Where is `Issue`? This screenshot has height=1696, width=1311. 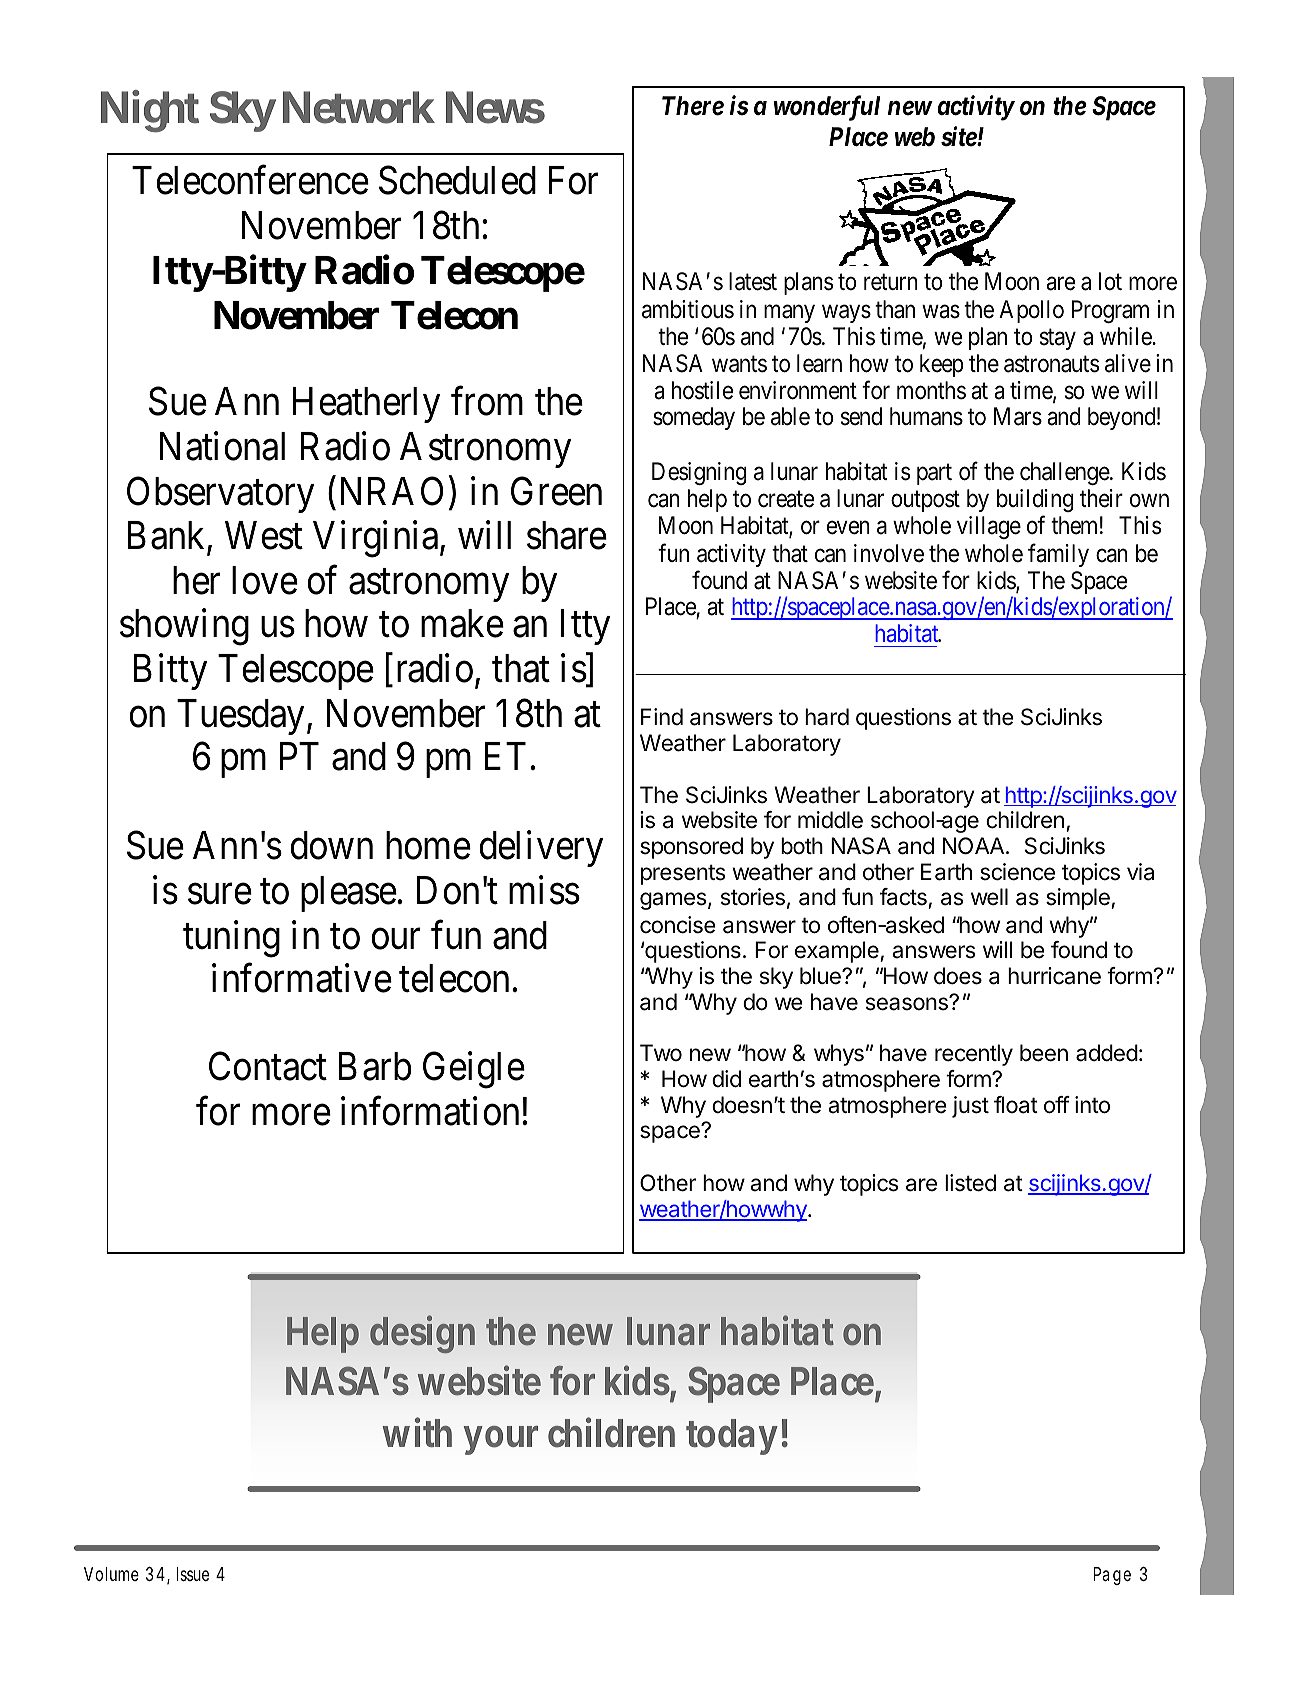 Issue is located at coordinates (192, 1574).
